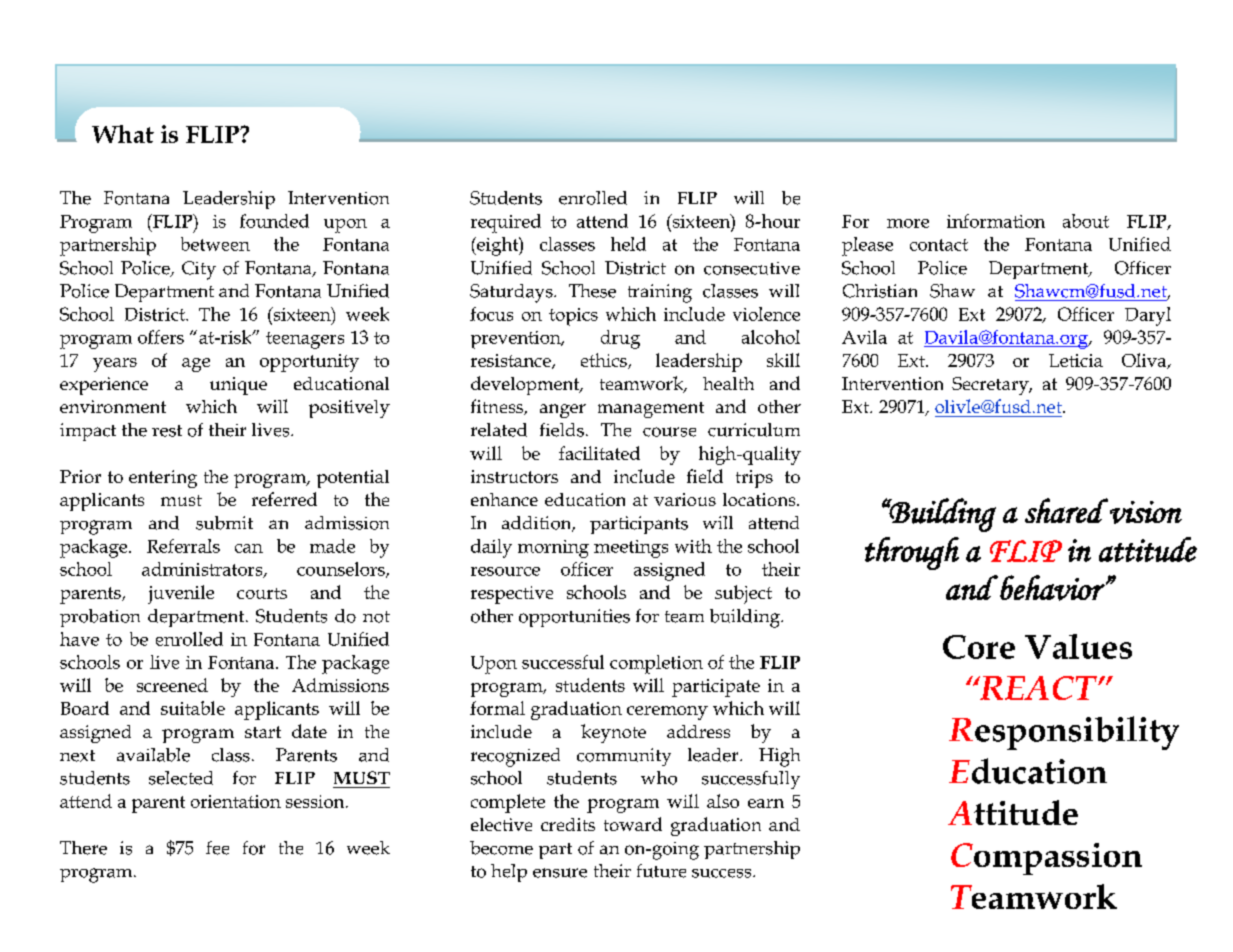 Image resolution: width=1233 pixels, height=952 pixels. What do you see at coordinates (996, 221) in the document?
I see `information` at bounding box center [996, 221].
